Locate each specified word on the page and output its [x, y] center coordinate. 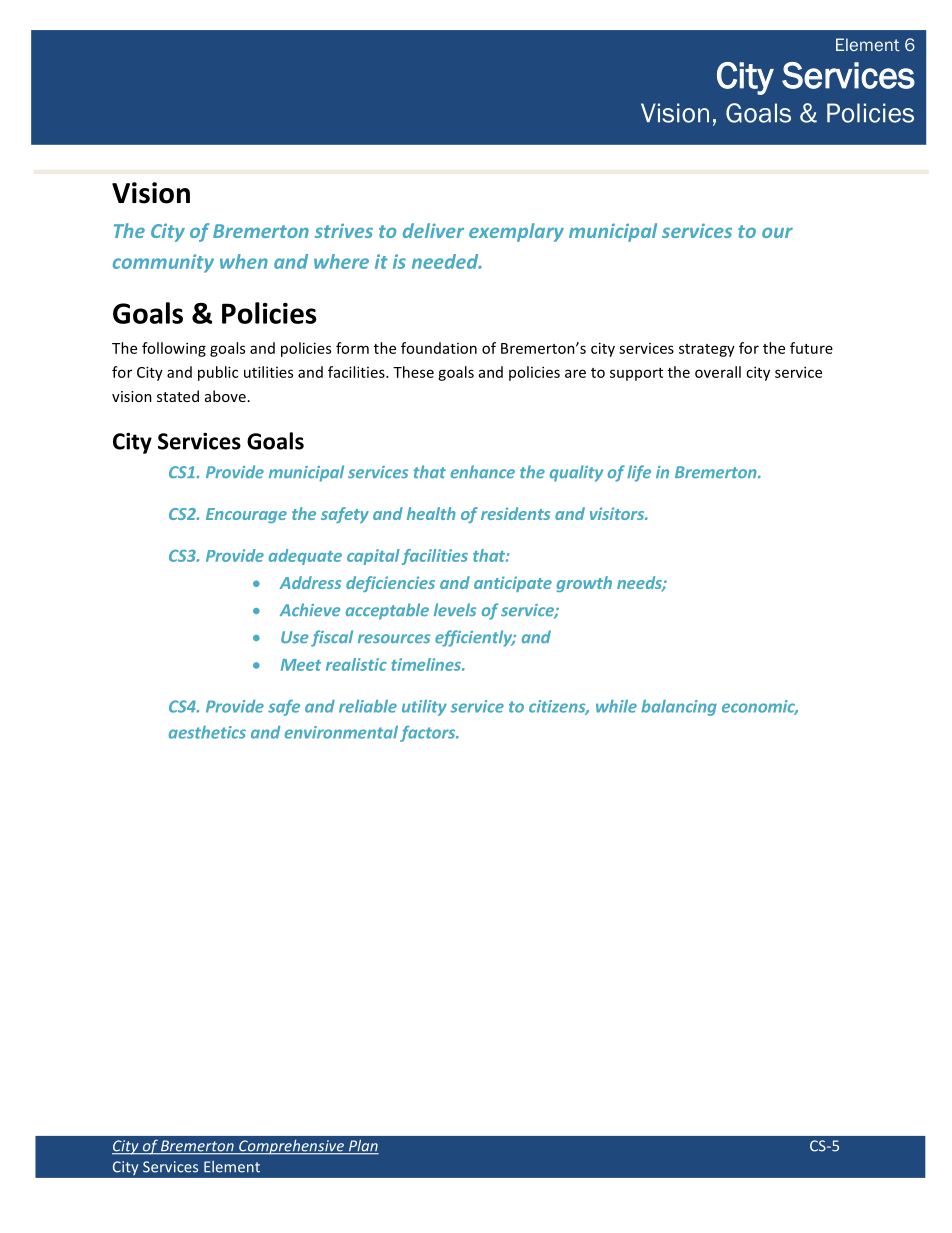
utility [424, 708]
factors [429, 734]
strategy [707, 350]
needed [446, 261]
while [616, 706]
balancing [679, 708]
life [639, 473]
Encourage [246, 515]
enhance [483, 471]
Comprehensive [291, 1147]
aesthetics [207, 732]
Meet [301, 665]
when [244, 261]
